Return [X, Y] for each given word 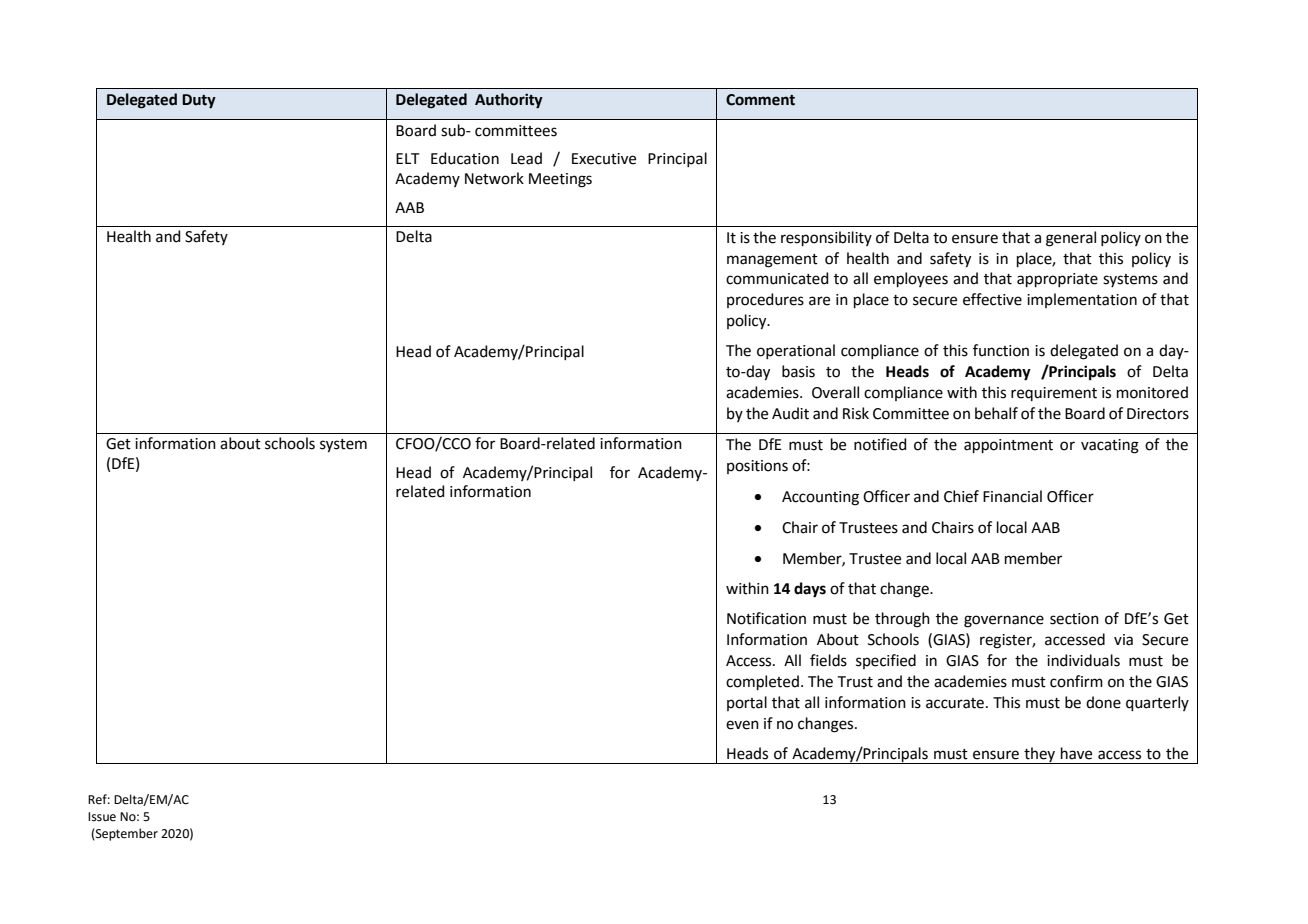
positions [757, 467]
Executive [604, 159]
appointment [1008, 446]
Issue [102, 817]
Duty [199, 101]
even [742, 725]
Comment [760, 100]
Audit [790, 413]
